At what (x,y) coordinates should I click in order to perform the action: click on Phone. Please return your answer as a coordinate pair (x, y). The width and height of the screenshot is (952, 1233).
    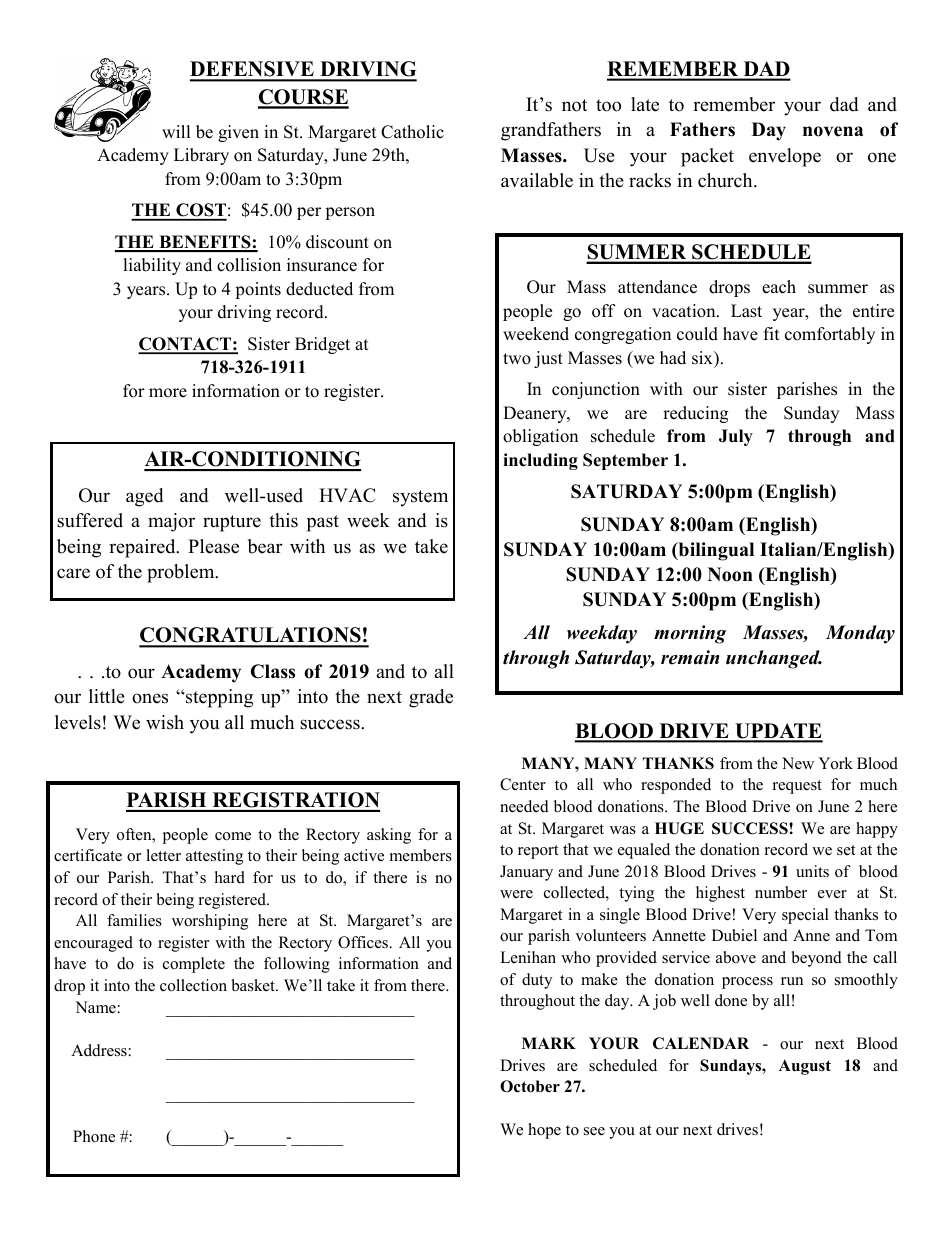
    Looking at the image, I should click on (94, 1136).
